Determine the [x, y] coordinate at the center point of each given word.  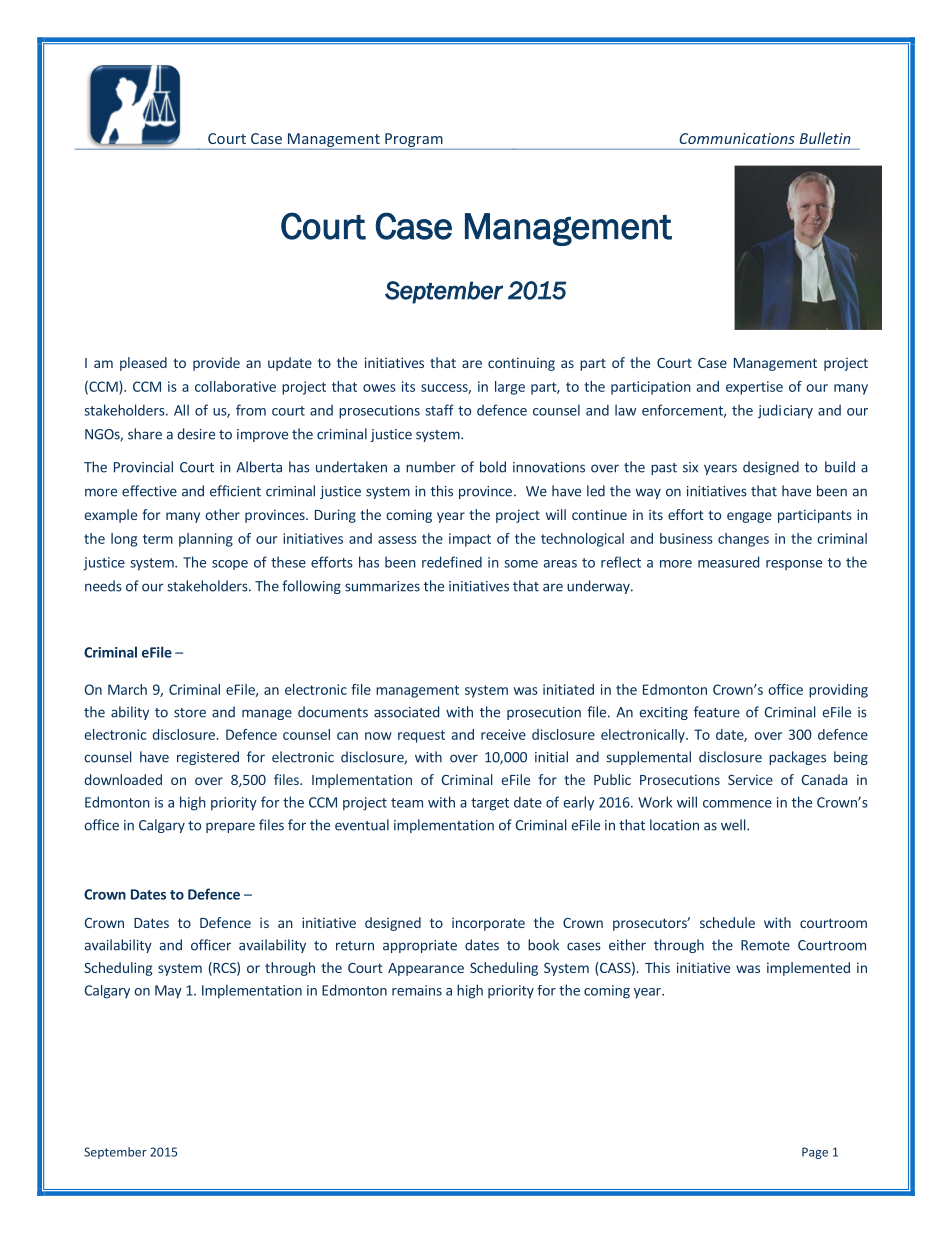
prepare [230, 827]
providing [838, 691]
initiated [568, 689]
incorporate [488, 924]
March [127, 689]
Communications [737, 138]
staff [439, 410]
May [168, 992]
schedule [727, 922]
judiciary [785, 411]
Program [414, 140]
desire [196, 434]
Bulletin [825, 138]
